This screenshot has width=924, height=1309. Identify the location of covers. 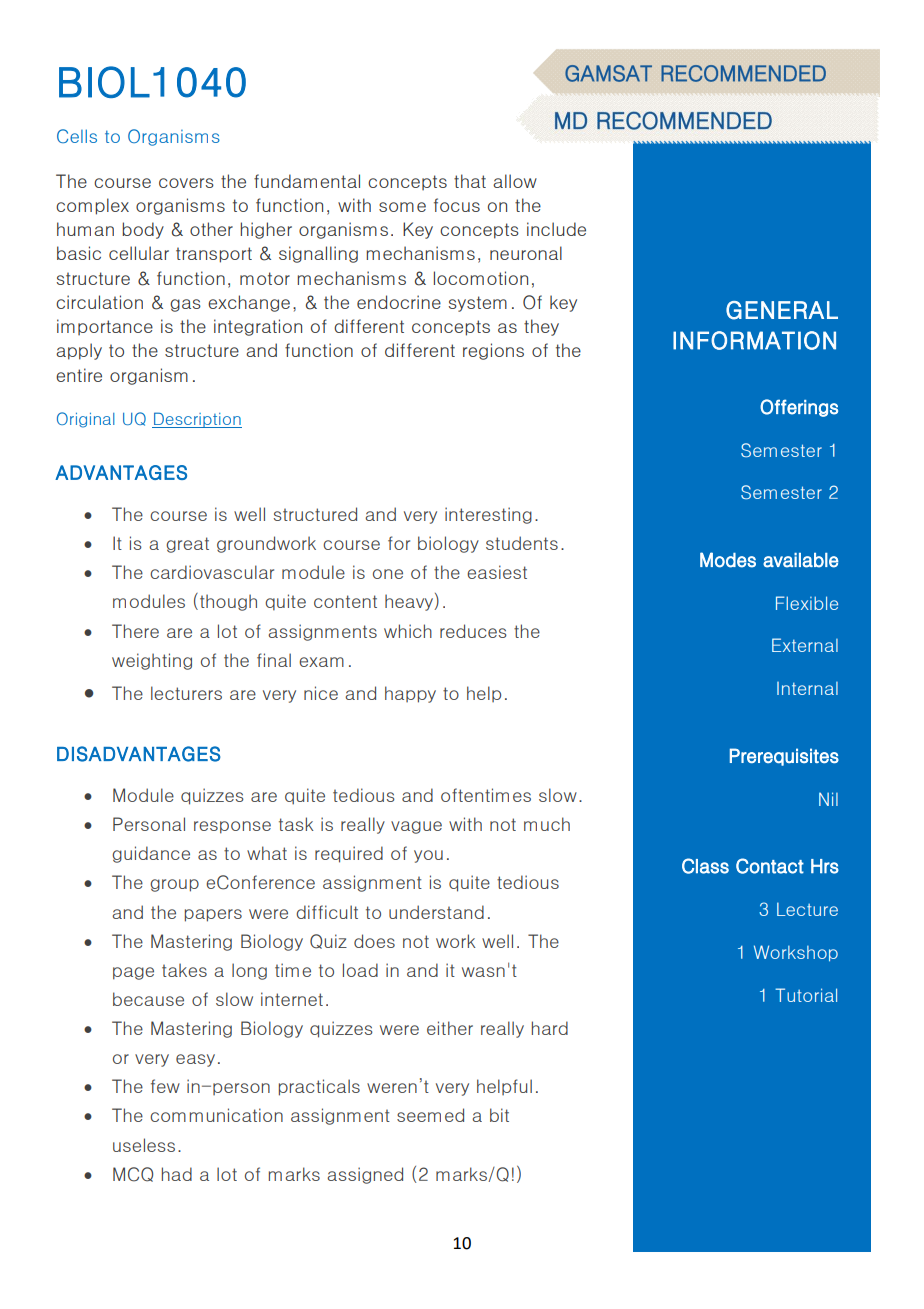
(186, 183).
